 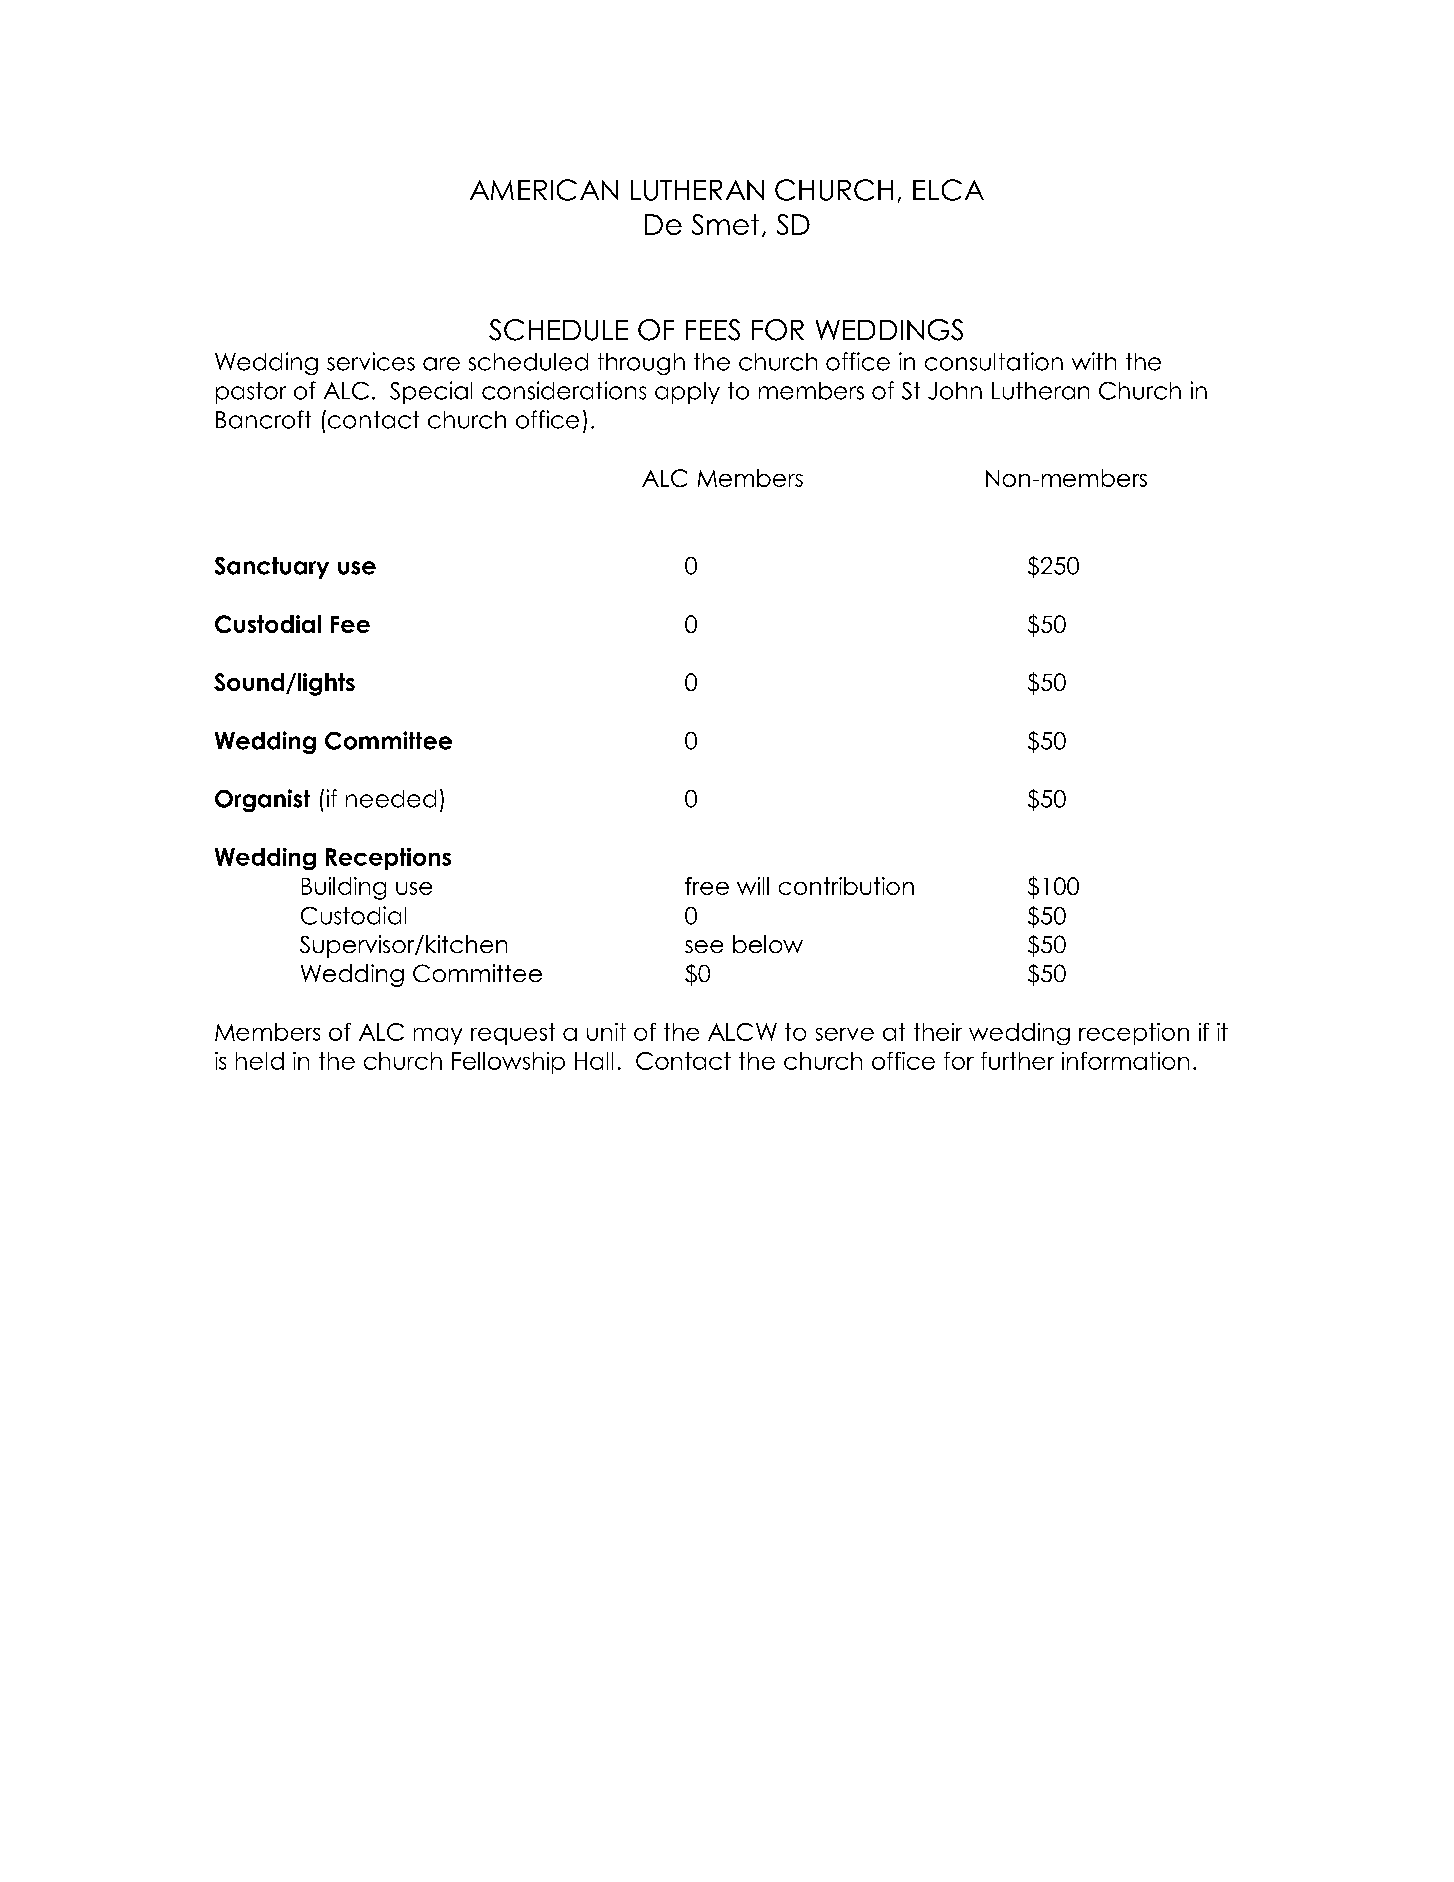 What do you see at coordinates (713, 330) in the page?
I see `FEES` at bounding box center [713, 330].
